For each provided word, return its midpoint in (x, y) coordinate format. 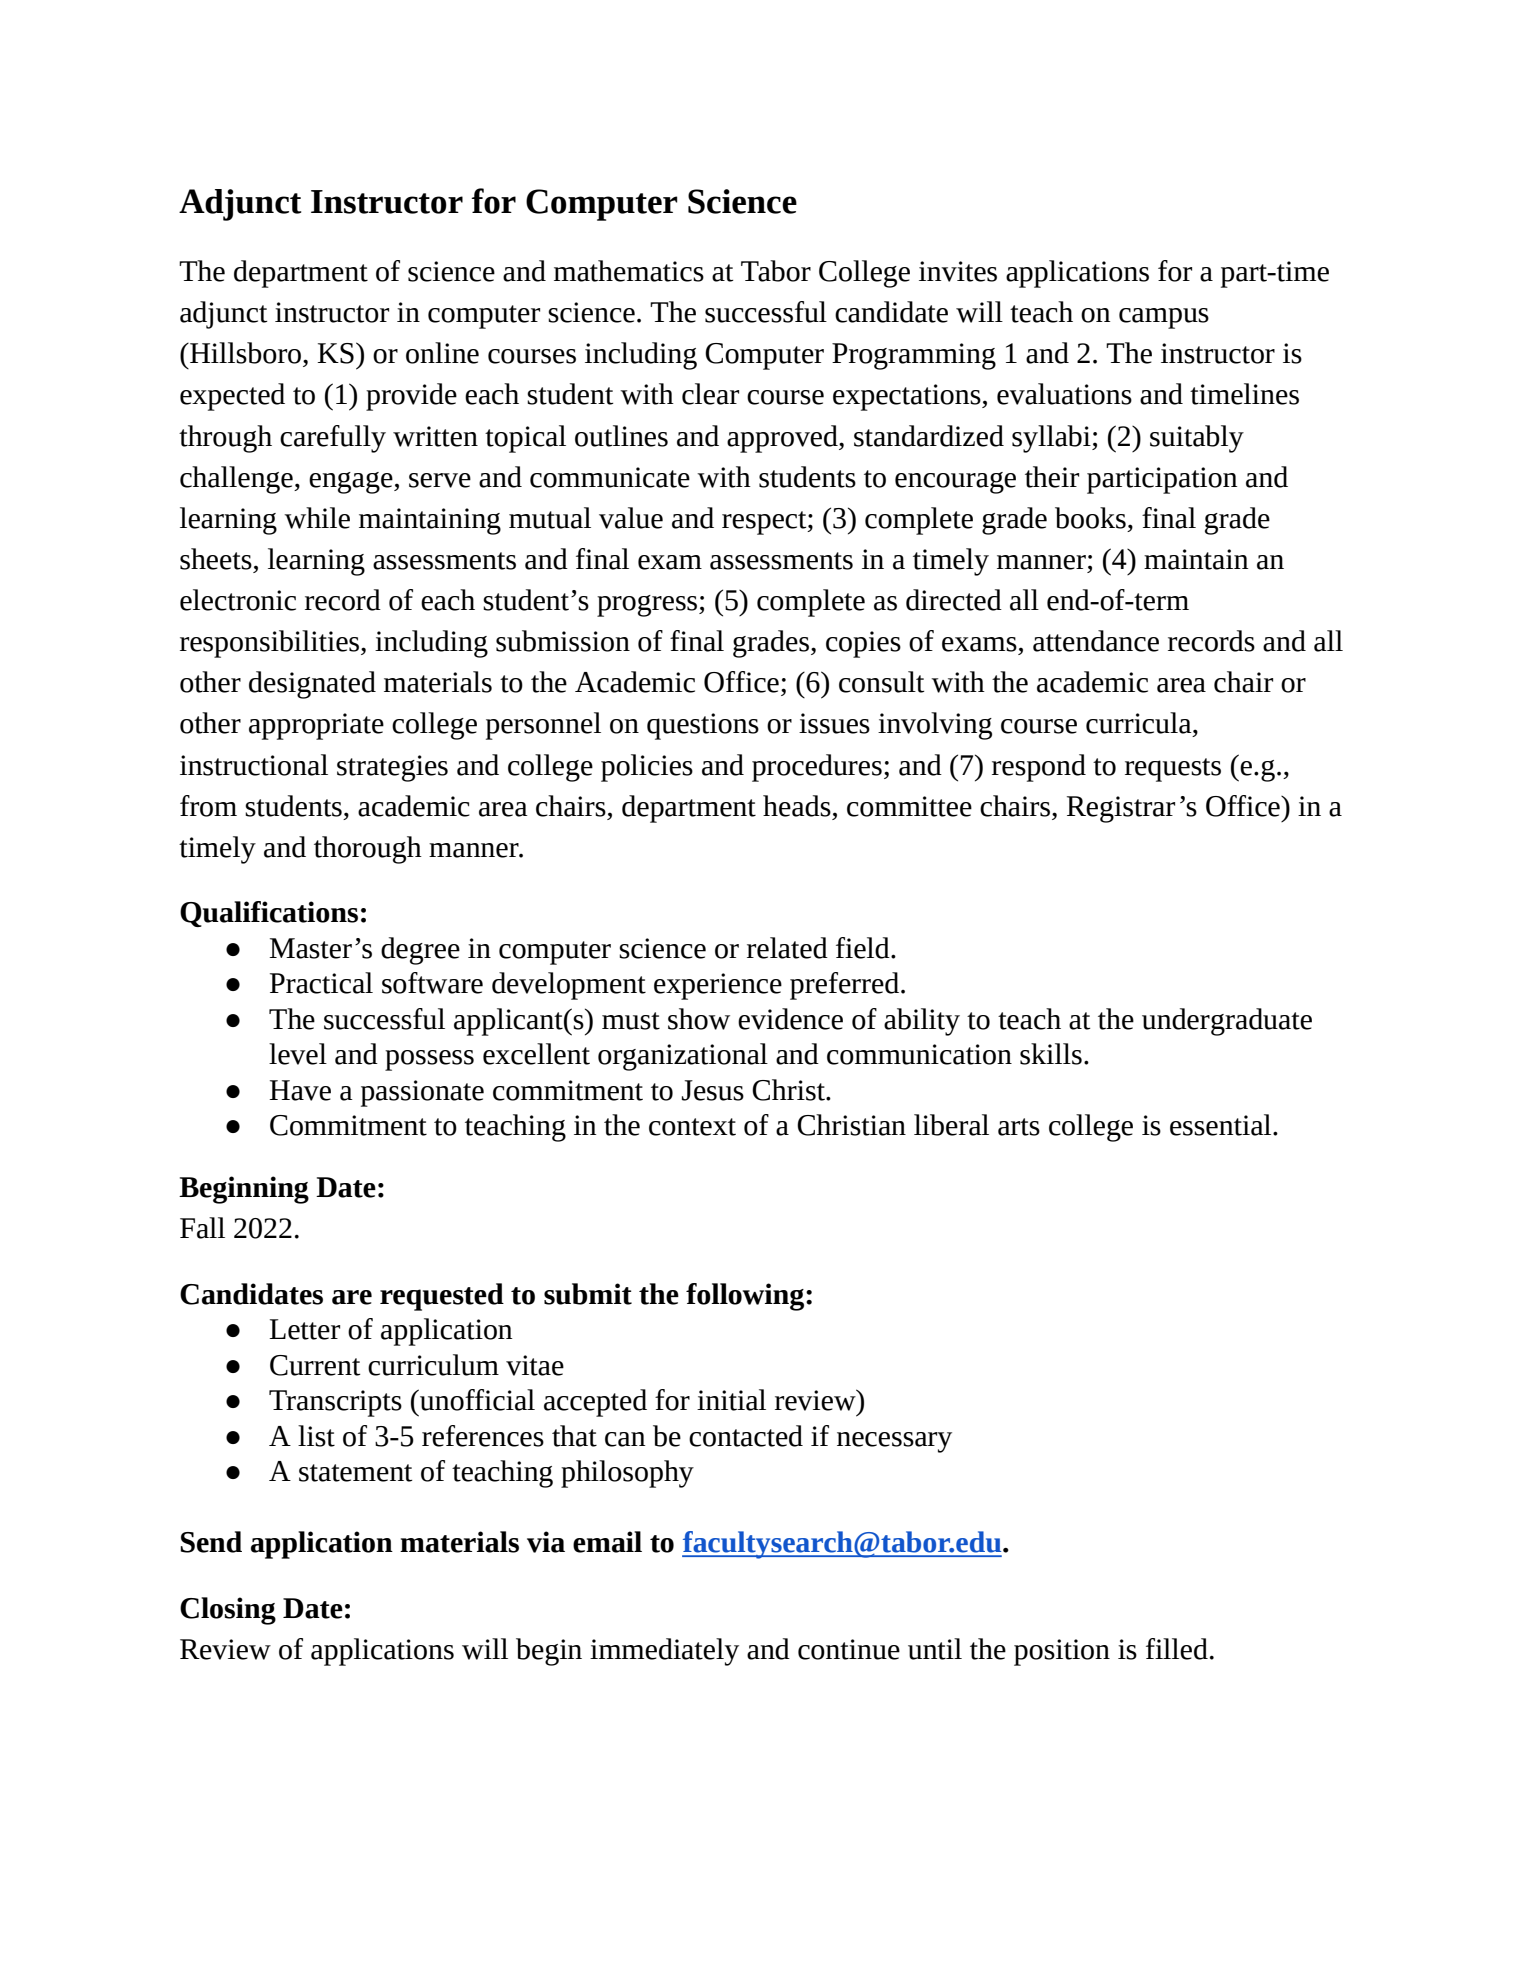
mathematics (629, 271)
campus (1164, 318)
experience (718, 986)
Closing (228, 1611)
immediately (664, 1652)
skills (1051, 1054)
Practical (321, 983)
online (442, 353)
